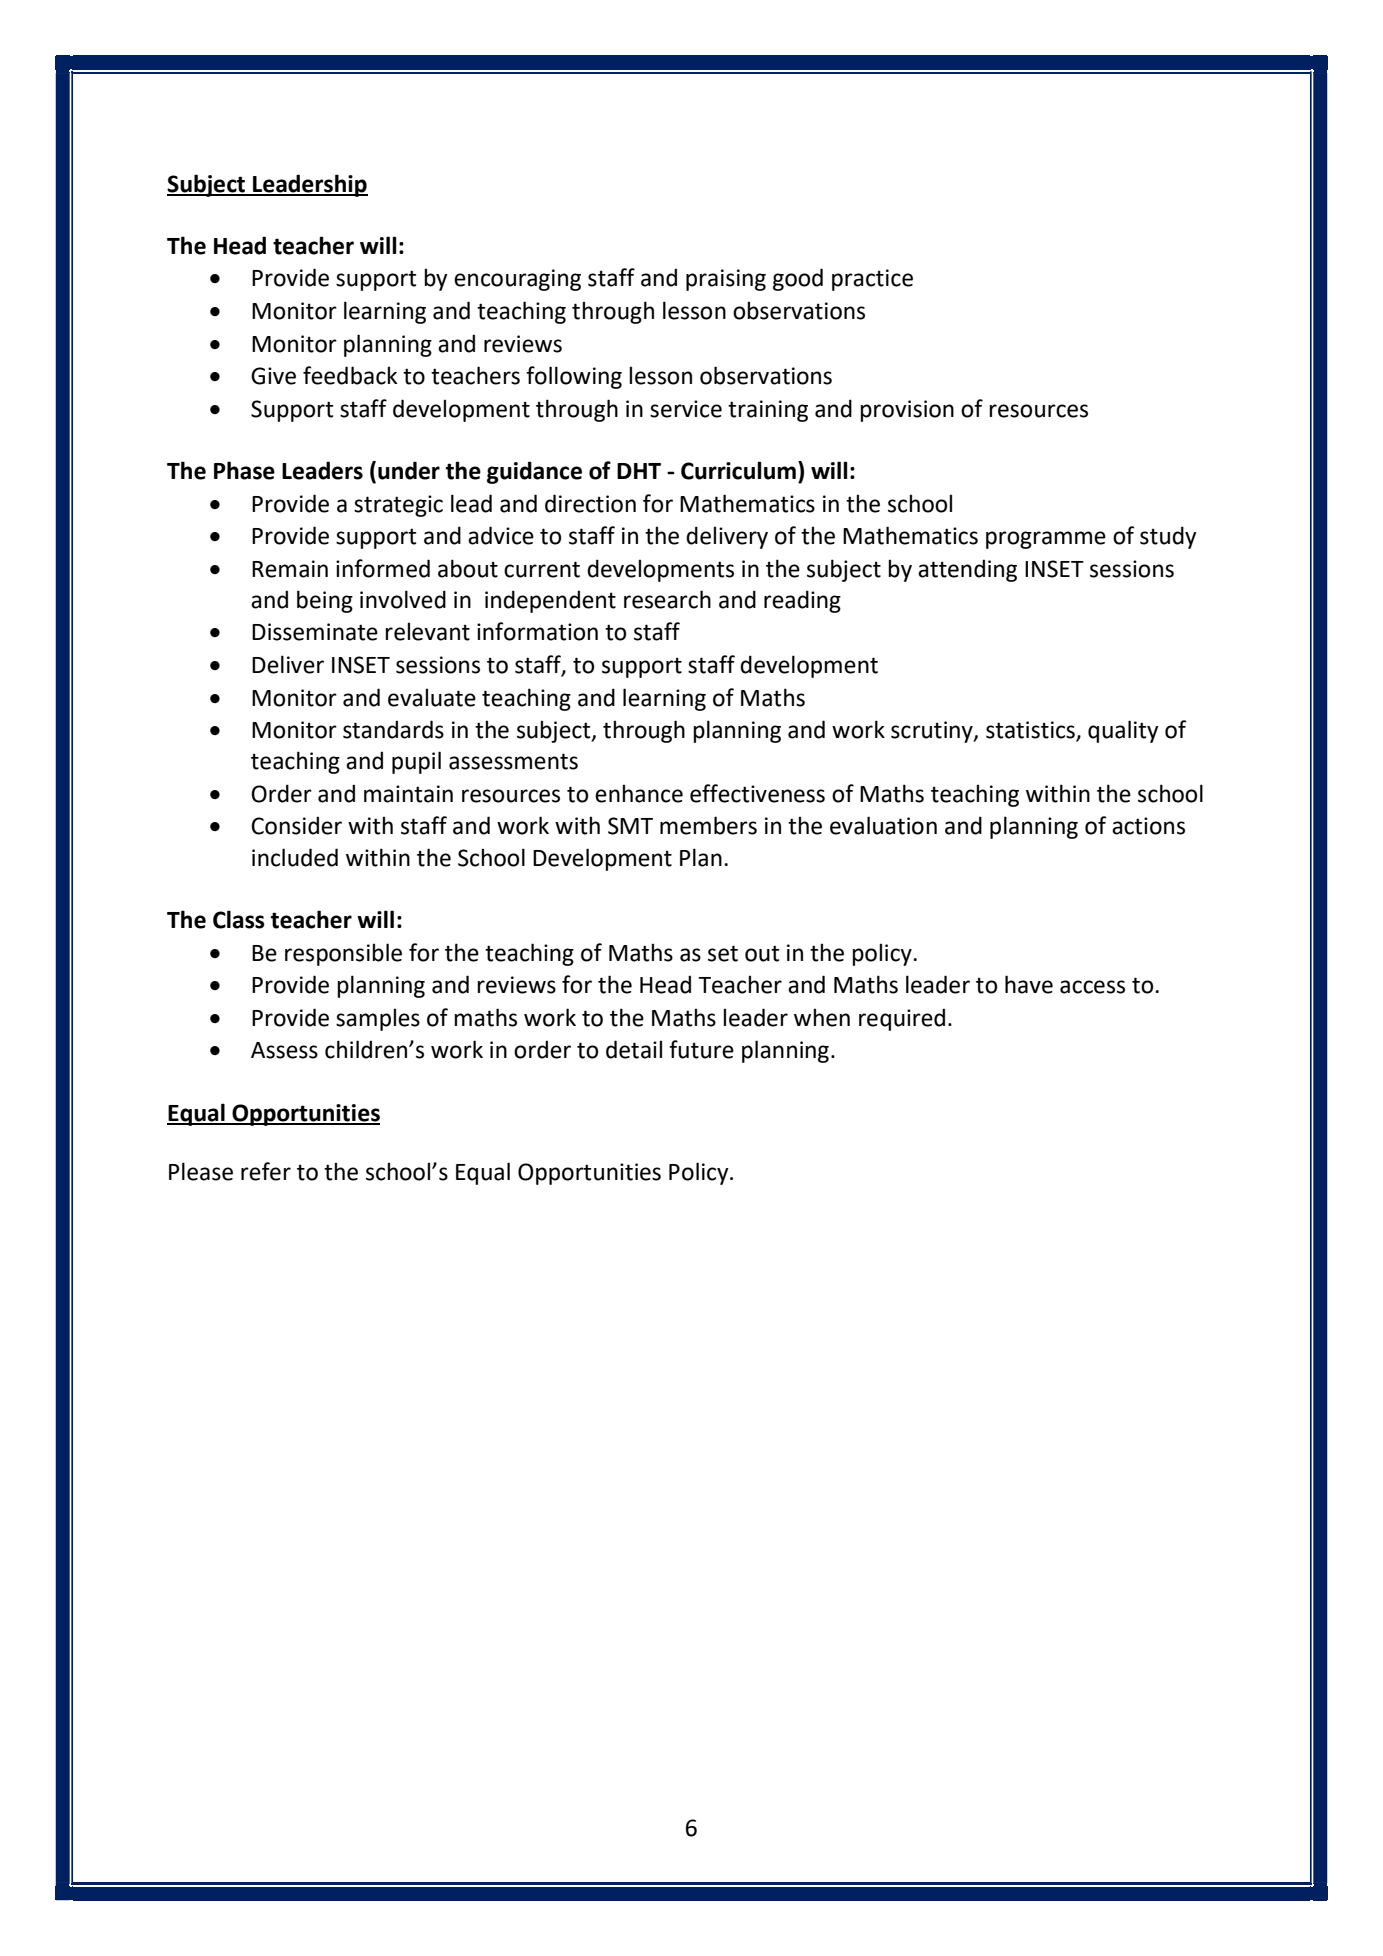  I want to click on programme, so click(1046, 540).
